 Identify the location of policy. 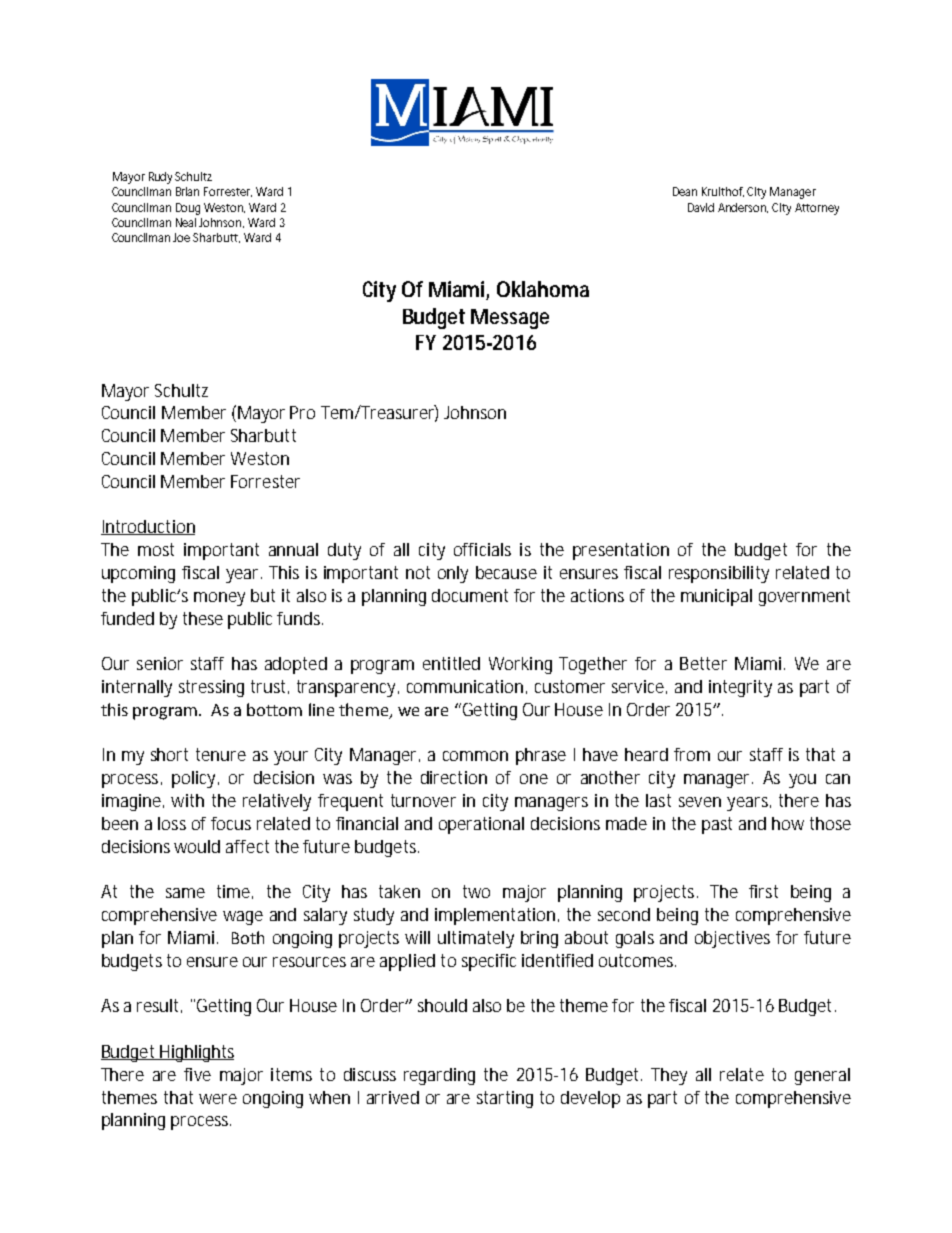
(193, 779).
